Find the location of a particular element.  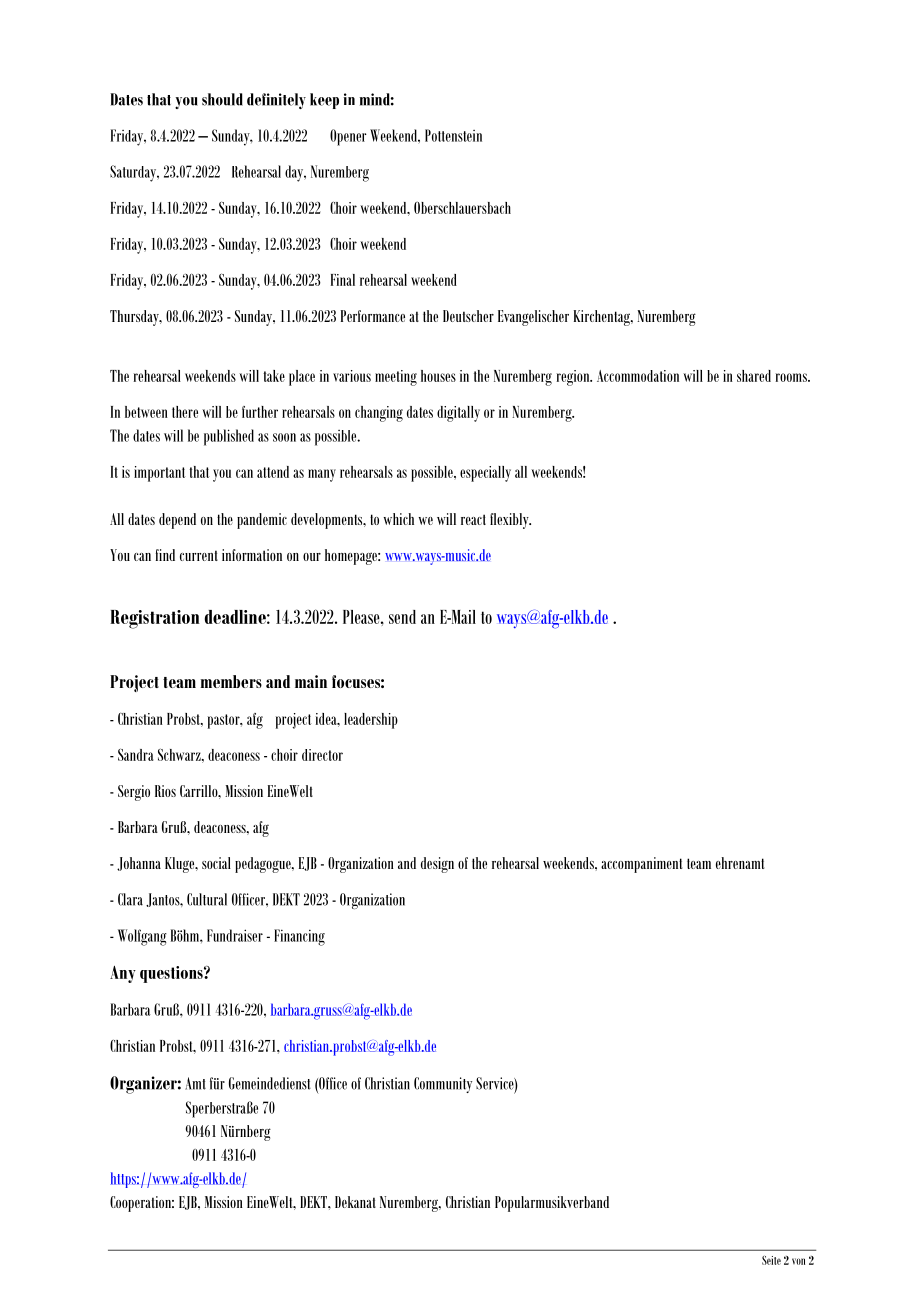

send is located at coordinates (402, 617).
